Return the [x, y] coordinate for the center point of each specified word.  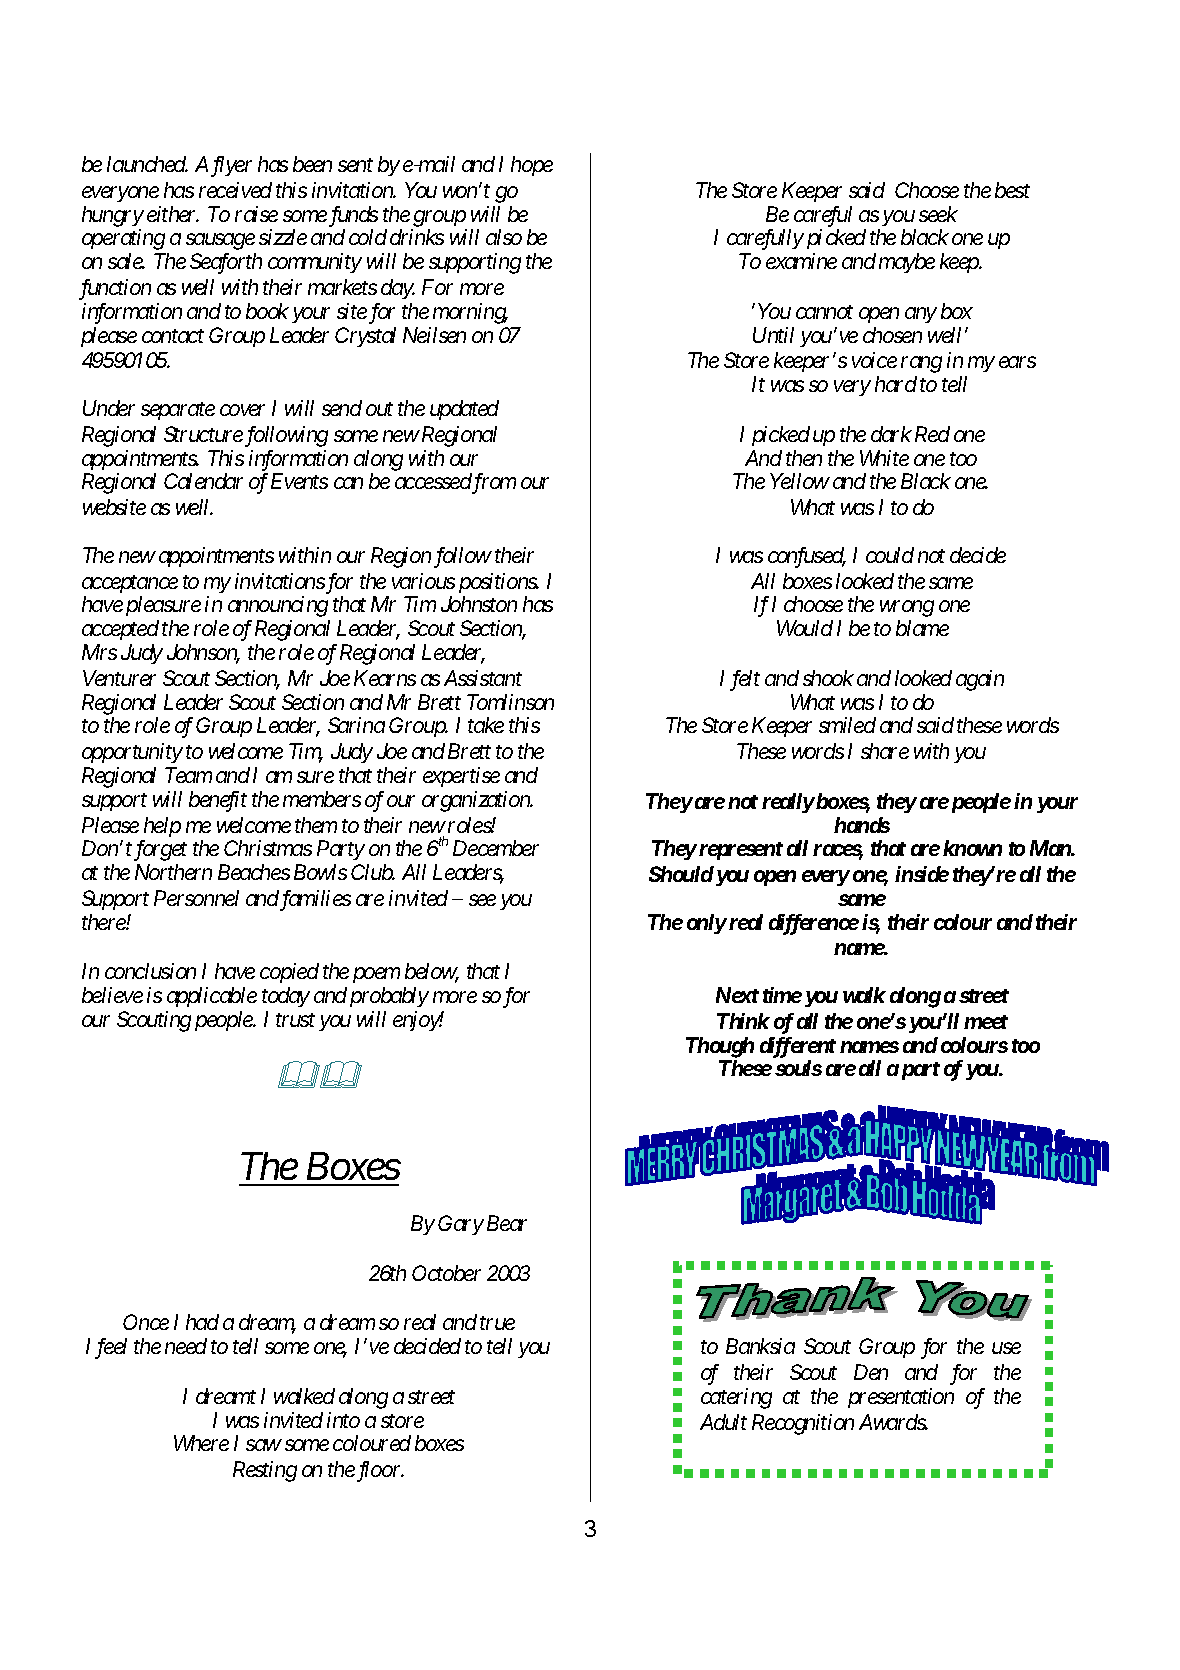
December [496, 848]
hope [532, 166]
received [235, 190]
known [972, 848]
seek [938, 214]
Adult [723, 1422]
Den [871, 1372]
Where [201, 1443]
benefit [218, 801]
